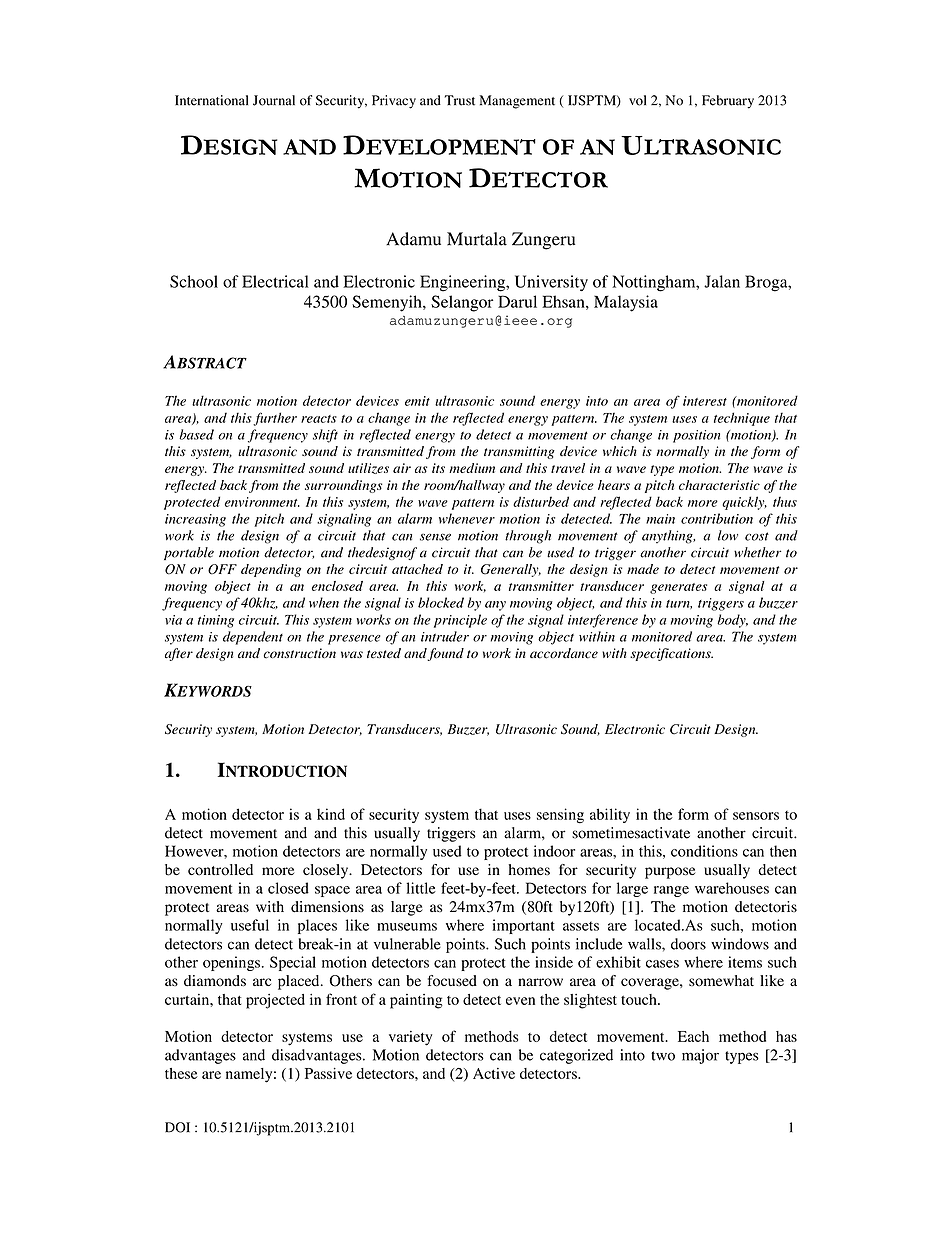 The width and height of the page is (952, 1233). Describe the element at coordinates (274, 100) in the page. I see `Journal` at that location.
